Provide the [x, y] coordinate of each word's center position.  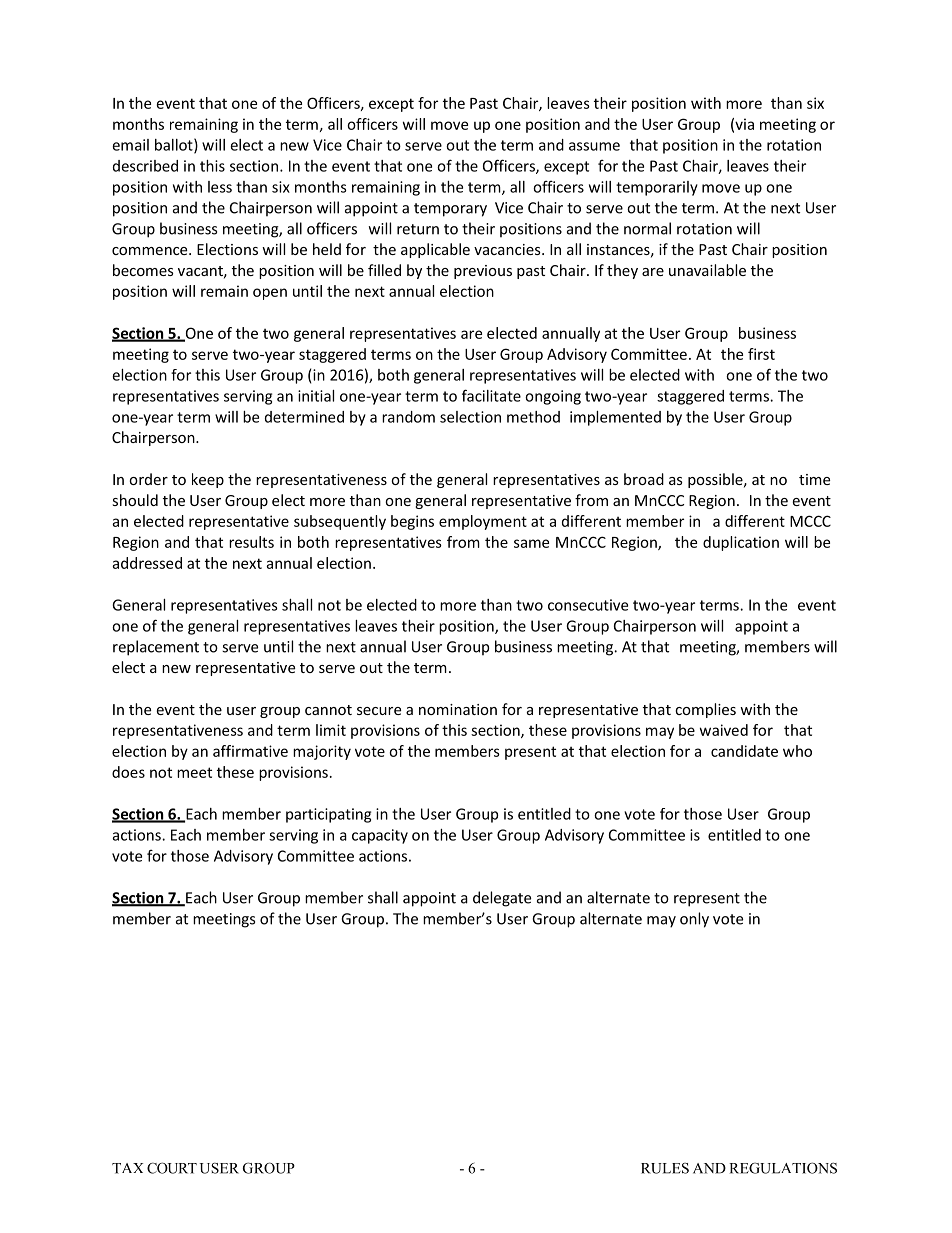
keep [208, 480]
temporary [450, 210]
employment [483, 522]
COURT [172, 1168]
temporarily [657, 188]
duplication [741, 543]
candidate [744, 751]
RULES [665, 1168]
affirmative [250, 751]
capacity [380, 836]
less [220, 187]
